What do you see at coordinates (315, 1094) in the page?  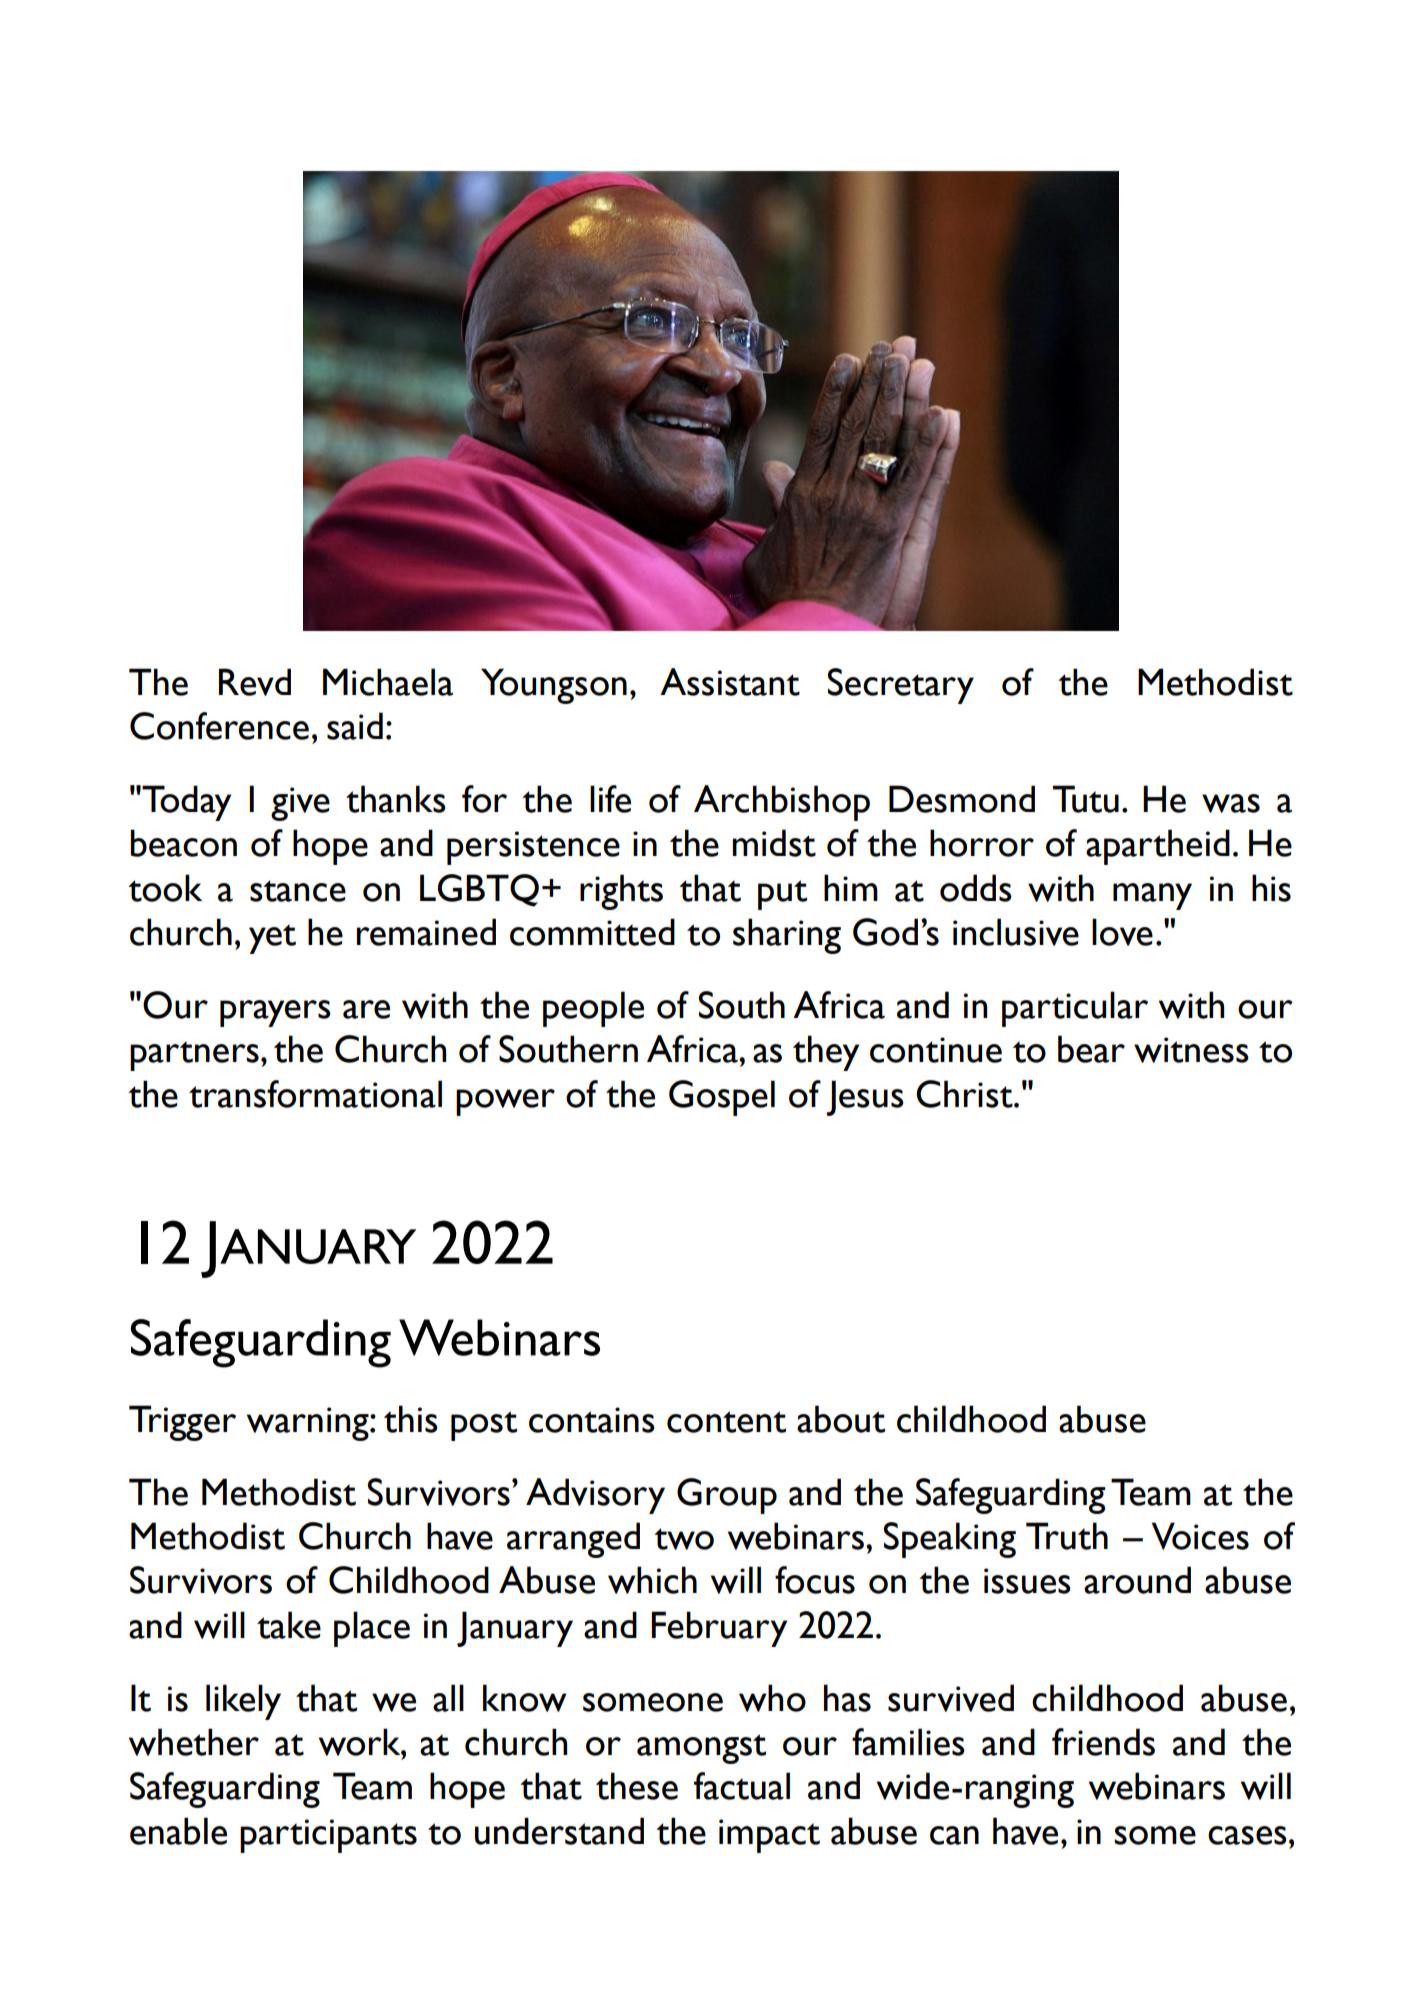 I see `transformational` at bounding box center [315, 1094].
